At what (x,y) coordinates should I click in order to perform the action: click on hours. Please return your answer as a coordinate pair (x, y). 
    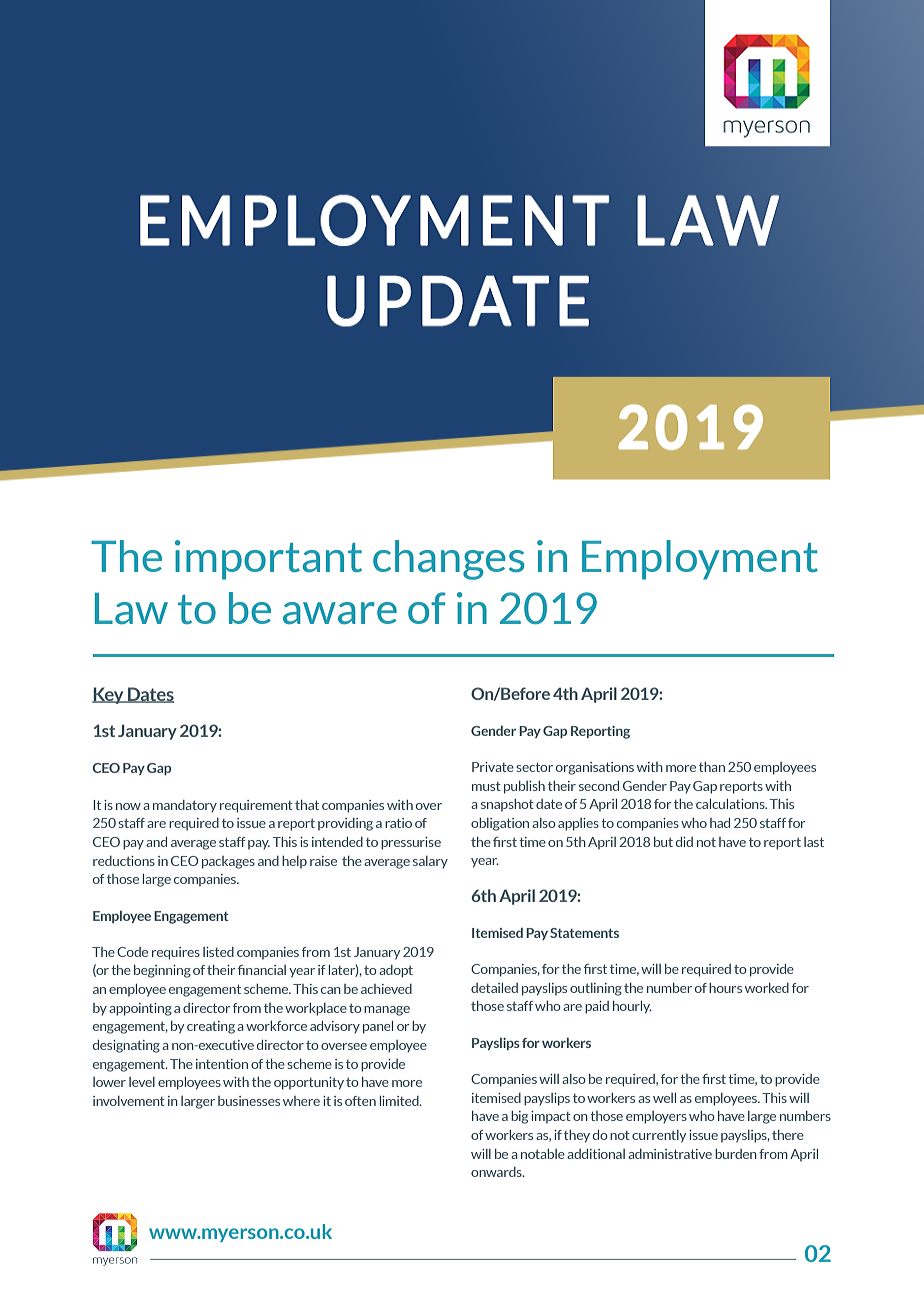
    Looking at the image, I should click on (725, 988).
